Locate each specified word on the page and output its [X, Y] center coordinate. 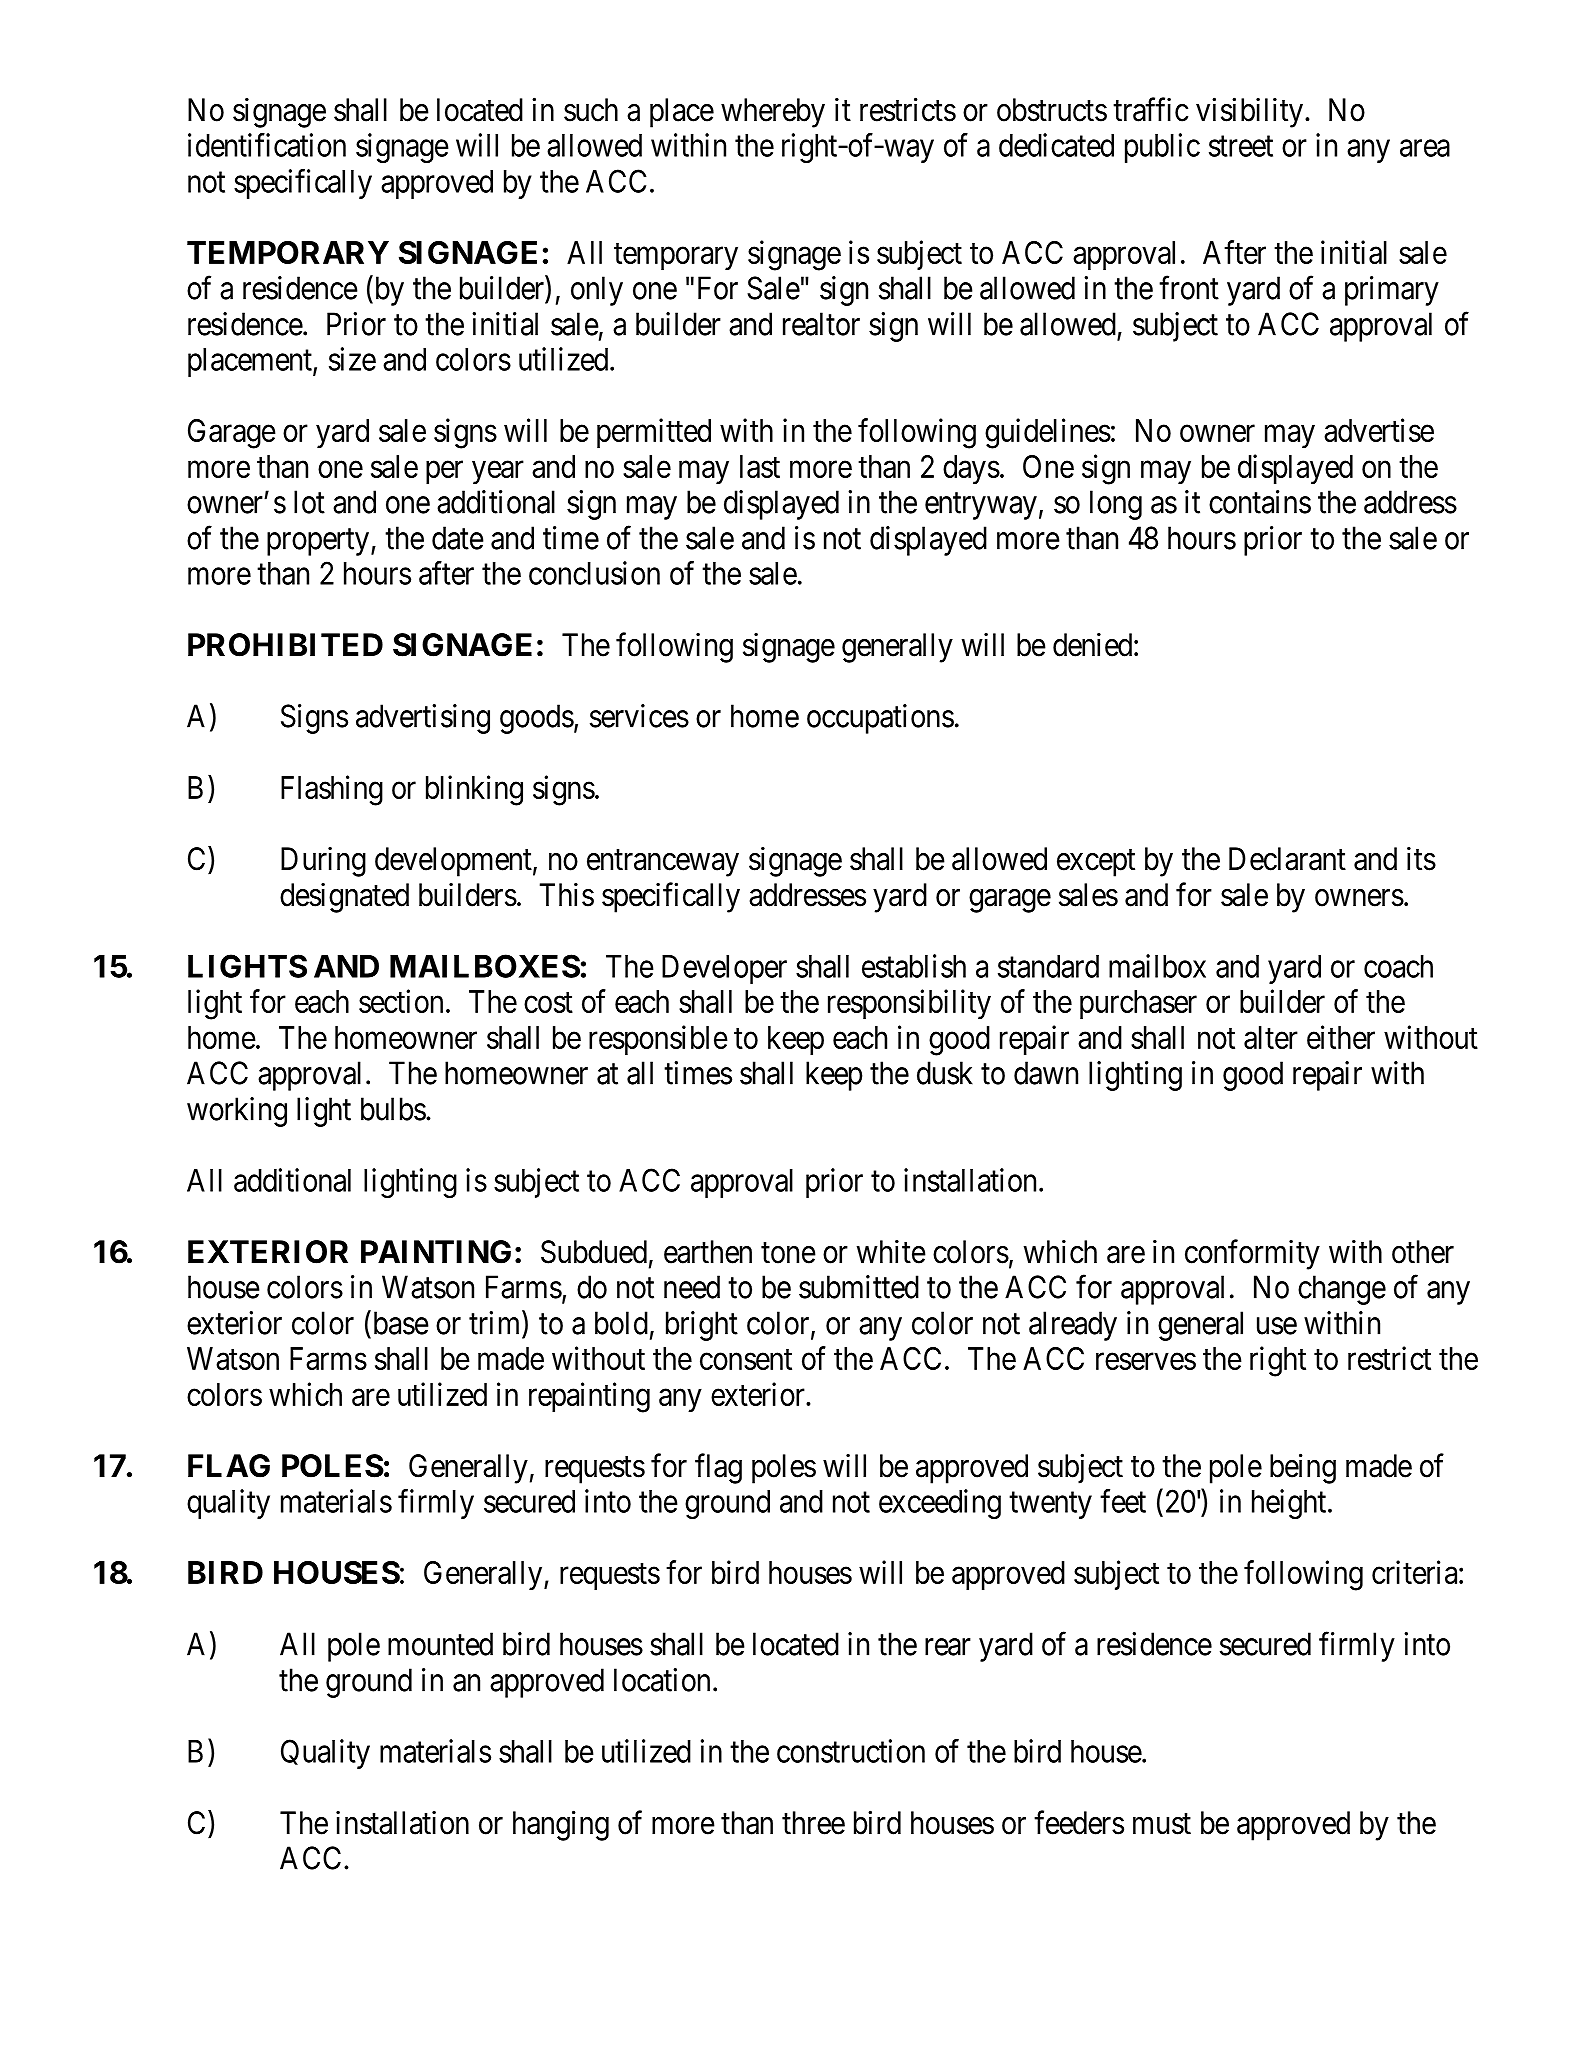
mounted [440, 1644]
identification [267, 145]
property [319, 542]
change [1342, 1290]
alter [1271, 1037]
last [760, 466]
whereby [773, 113]
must [1162, 1824]
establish [914, 966]
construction [851, 1751]
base [399, 1323]
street [1241, 146]
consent [746, 1359]
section [401, 1001]
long [1116, 505]
